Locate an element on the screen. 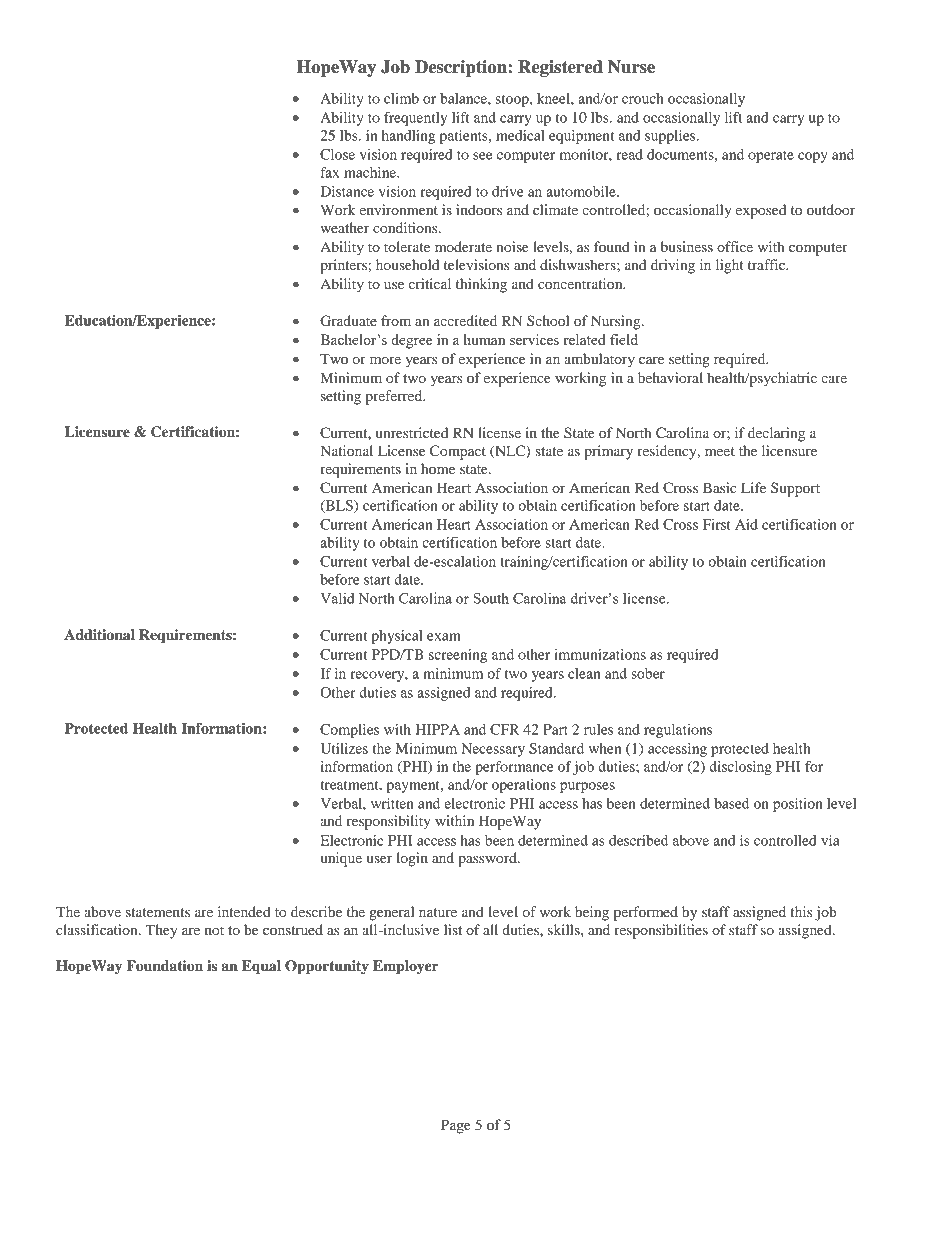  Utilizes is located at coordinates (344, 748).
